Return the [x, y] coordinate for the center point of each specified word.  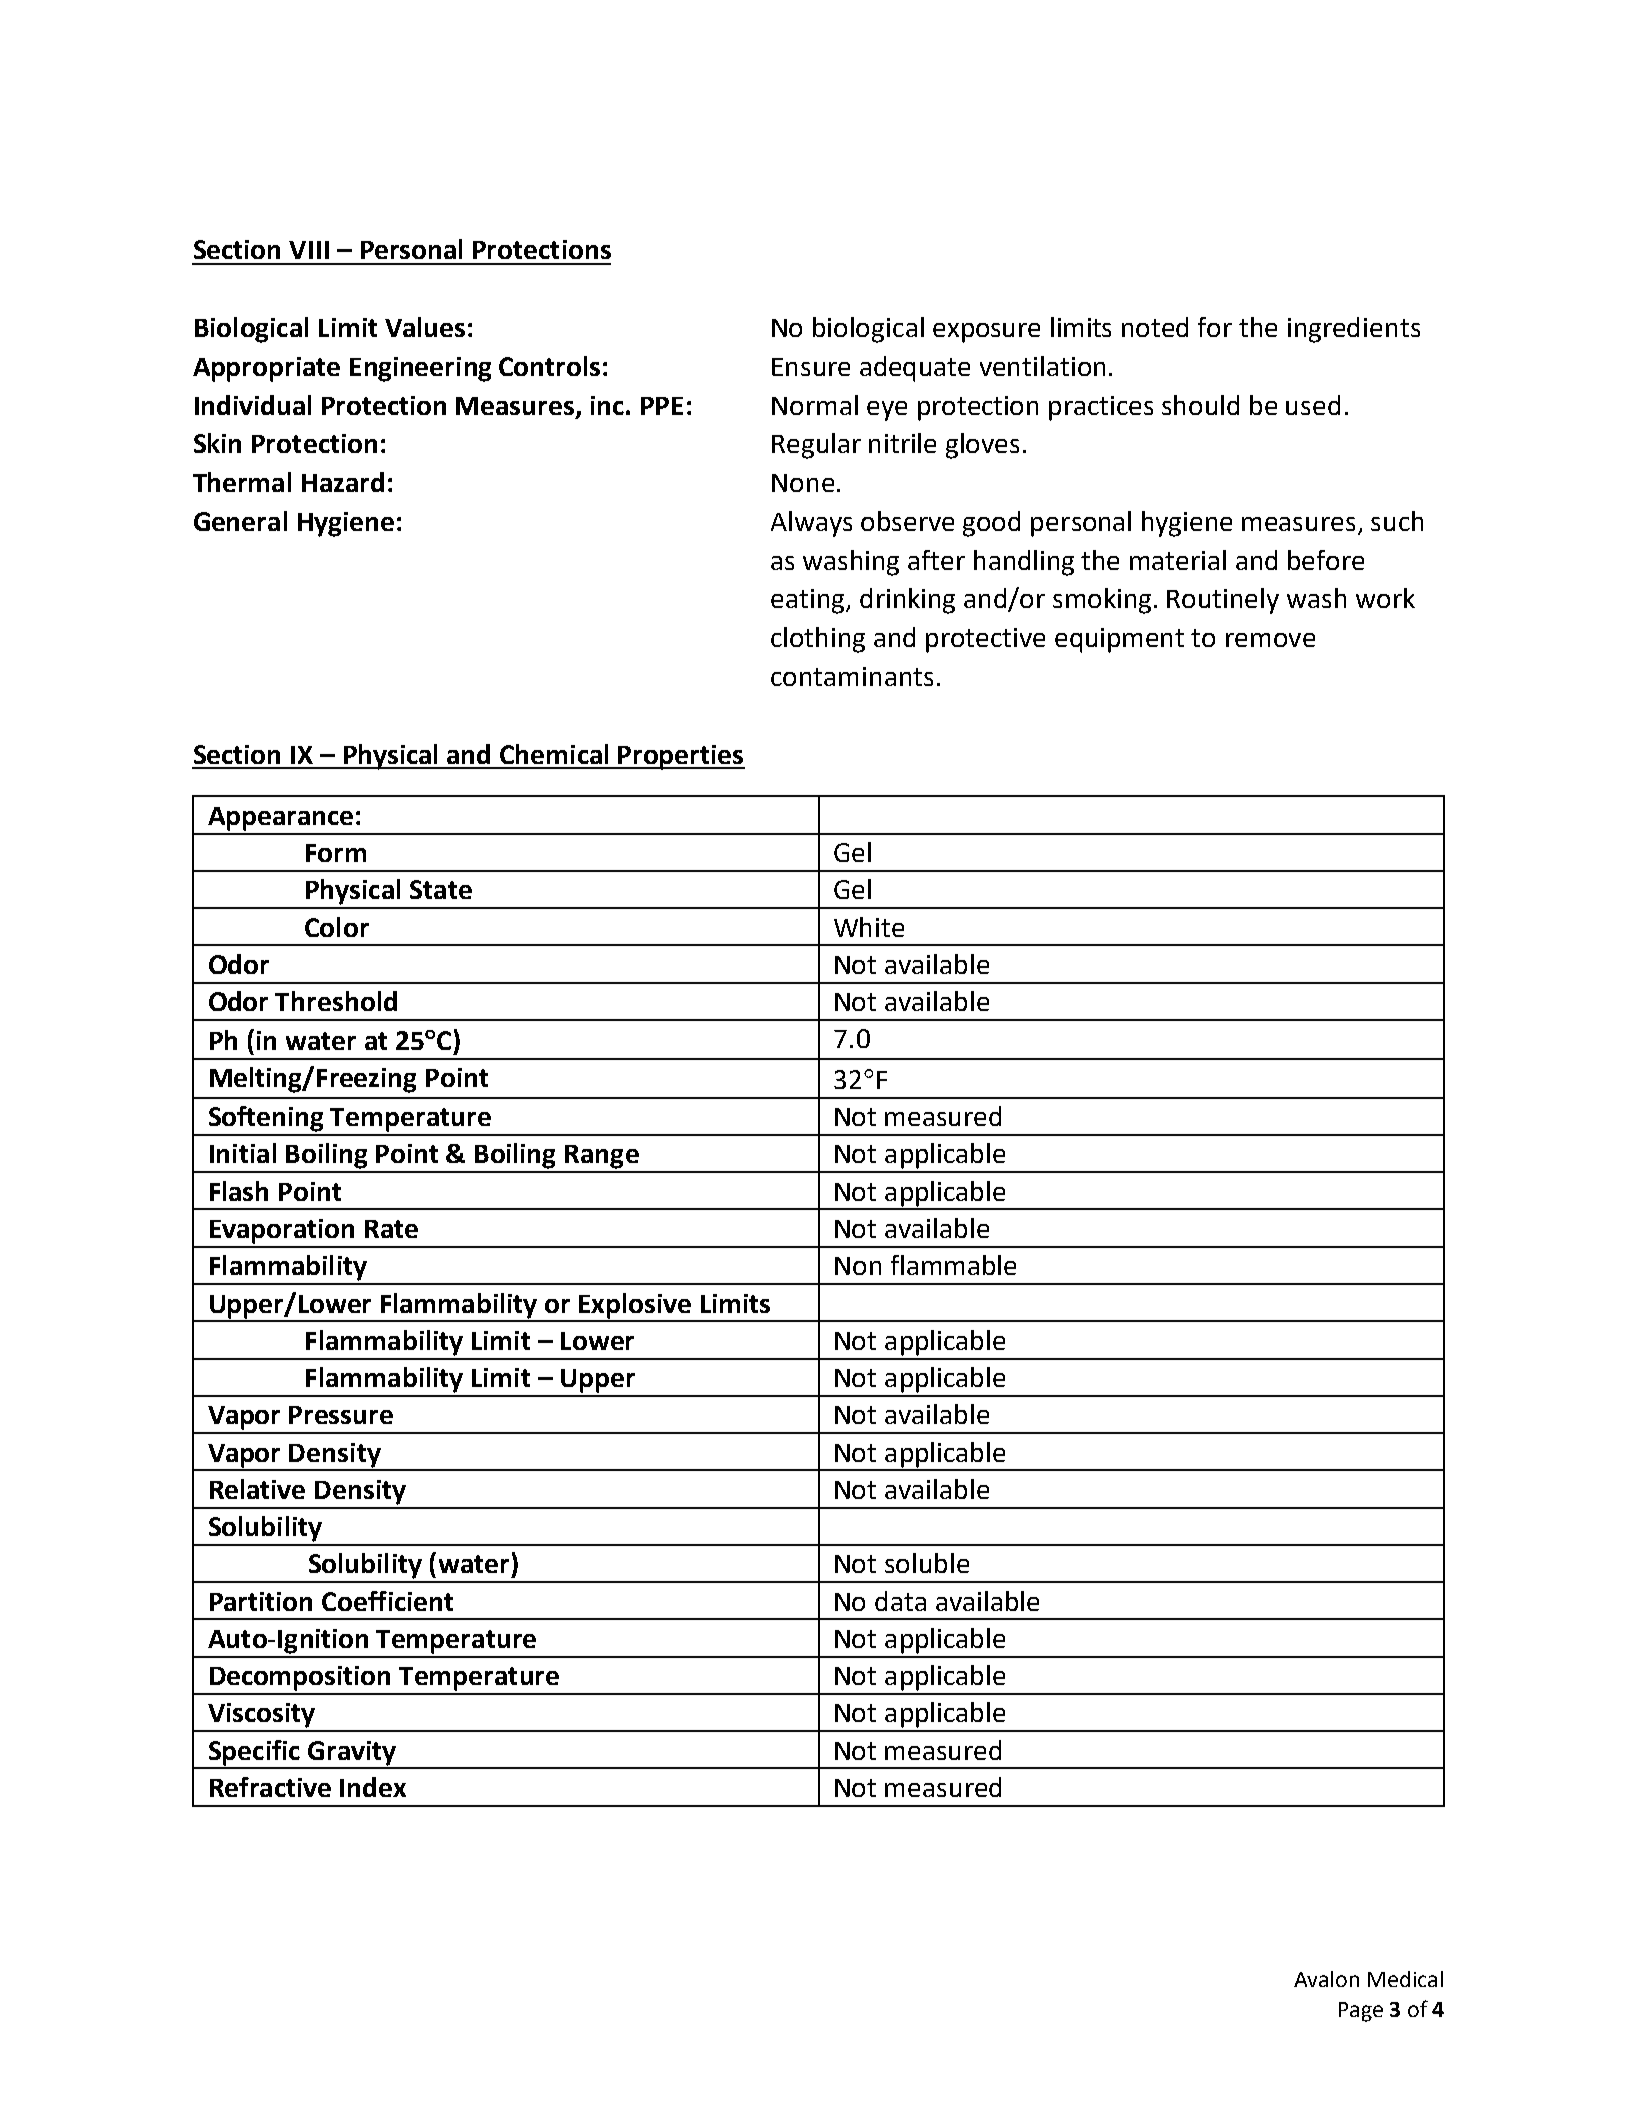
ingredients [1354, 330]
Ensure [811, 367]
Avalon [1326, 1979]
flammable [953, 1265]
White [869, 927]
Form [336, 853]
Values [425, 327]
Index [373, 1787]
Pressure [341, 1415]
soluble [927, 1563]
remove [1270, 640]
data [900, 1601]
